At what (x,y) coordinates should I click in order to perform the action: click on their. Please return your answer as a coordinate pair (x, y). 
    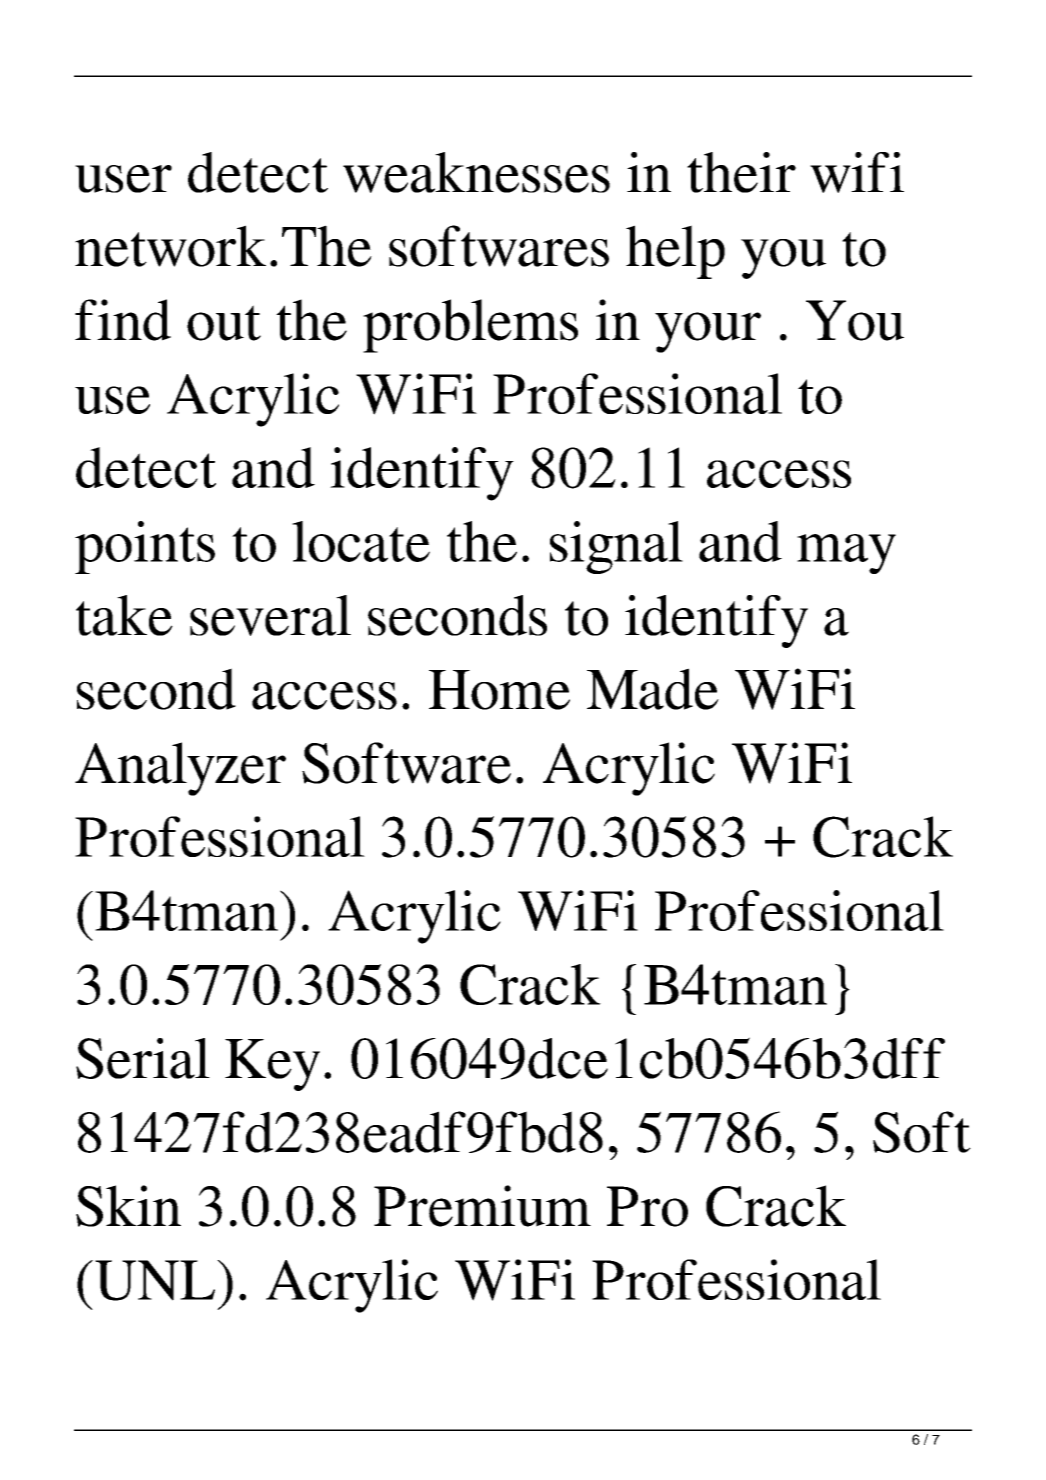
    Looking at the image, I should click on (741, 172).
